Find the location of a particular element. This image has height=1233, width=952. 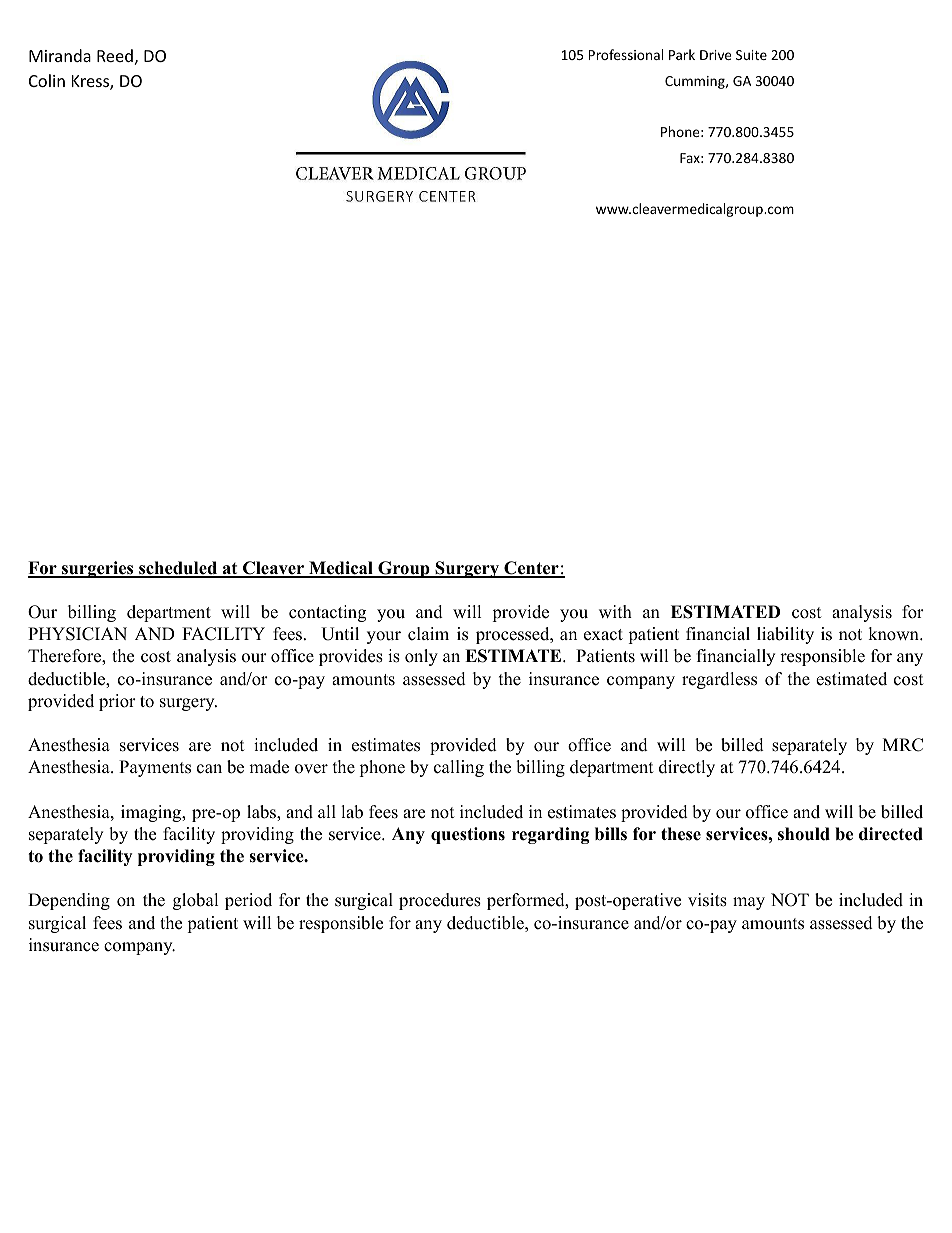

global is located at coordinates (196, 901).
